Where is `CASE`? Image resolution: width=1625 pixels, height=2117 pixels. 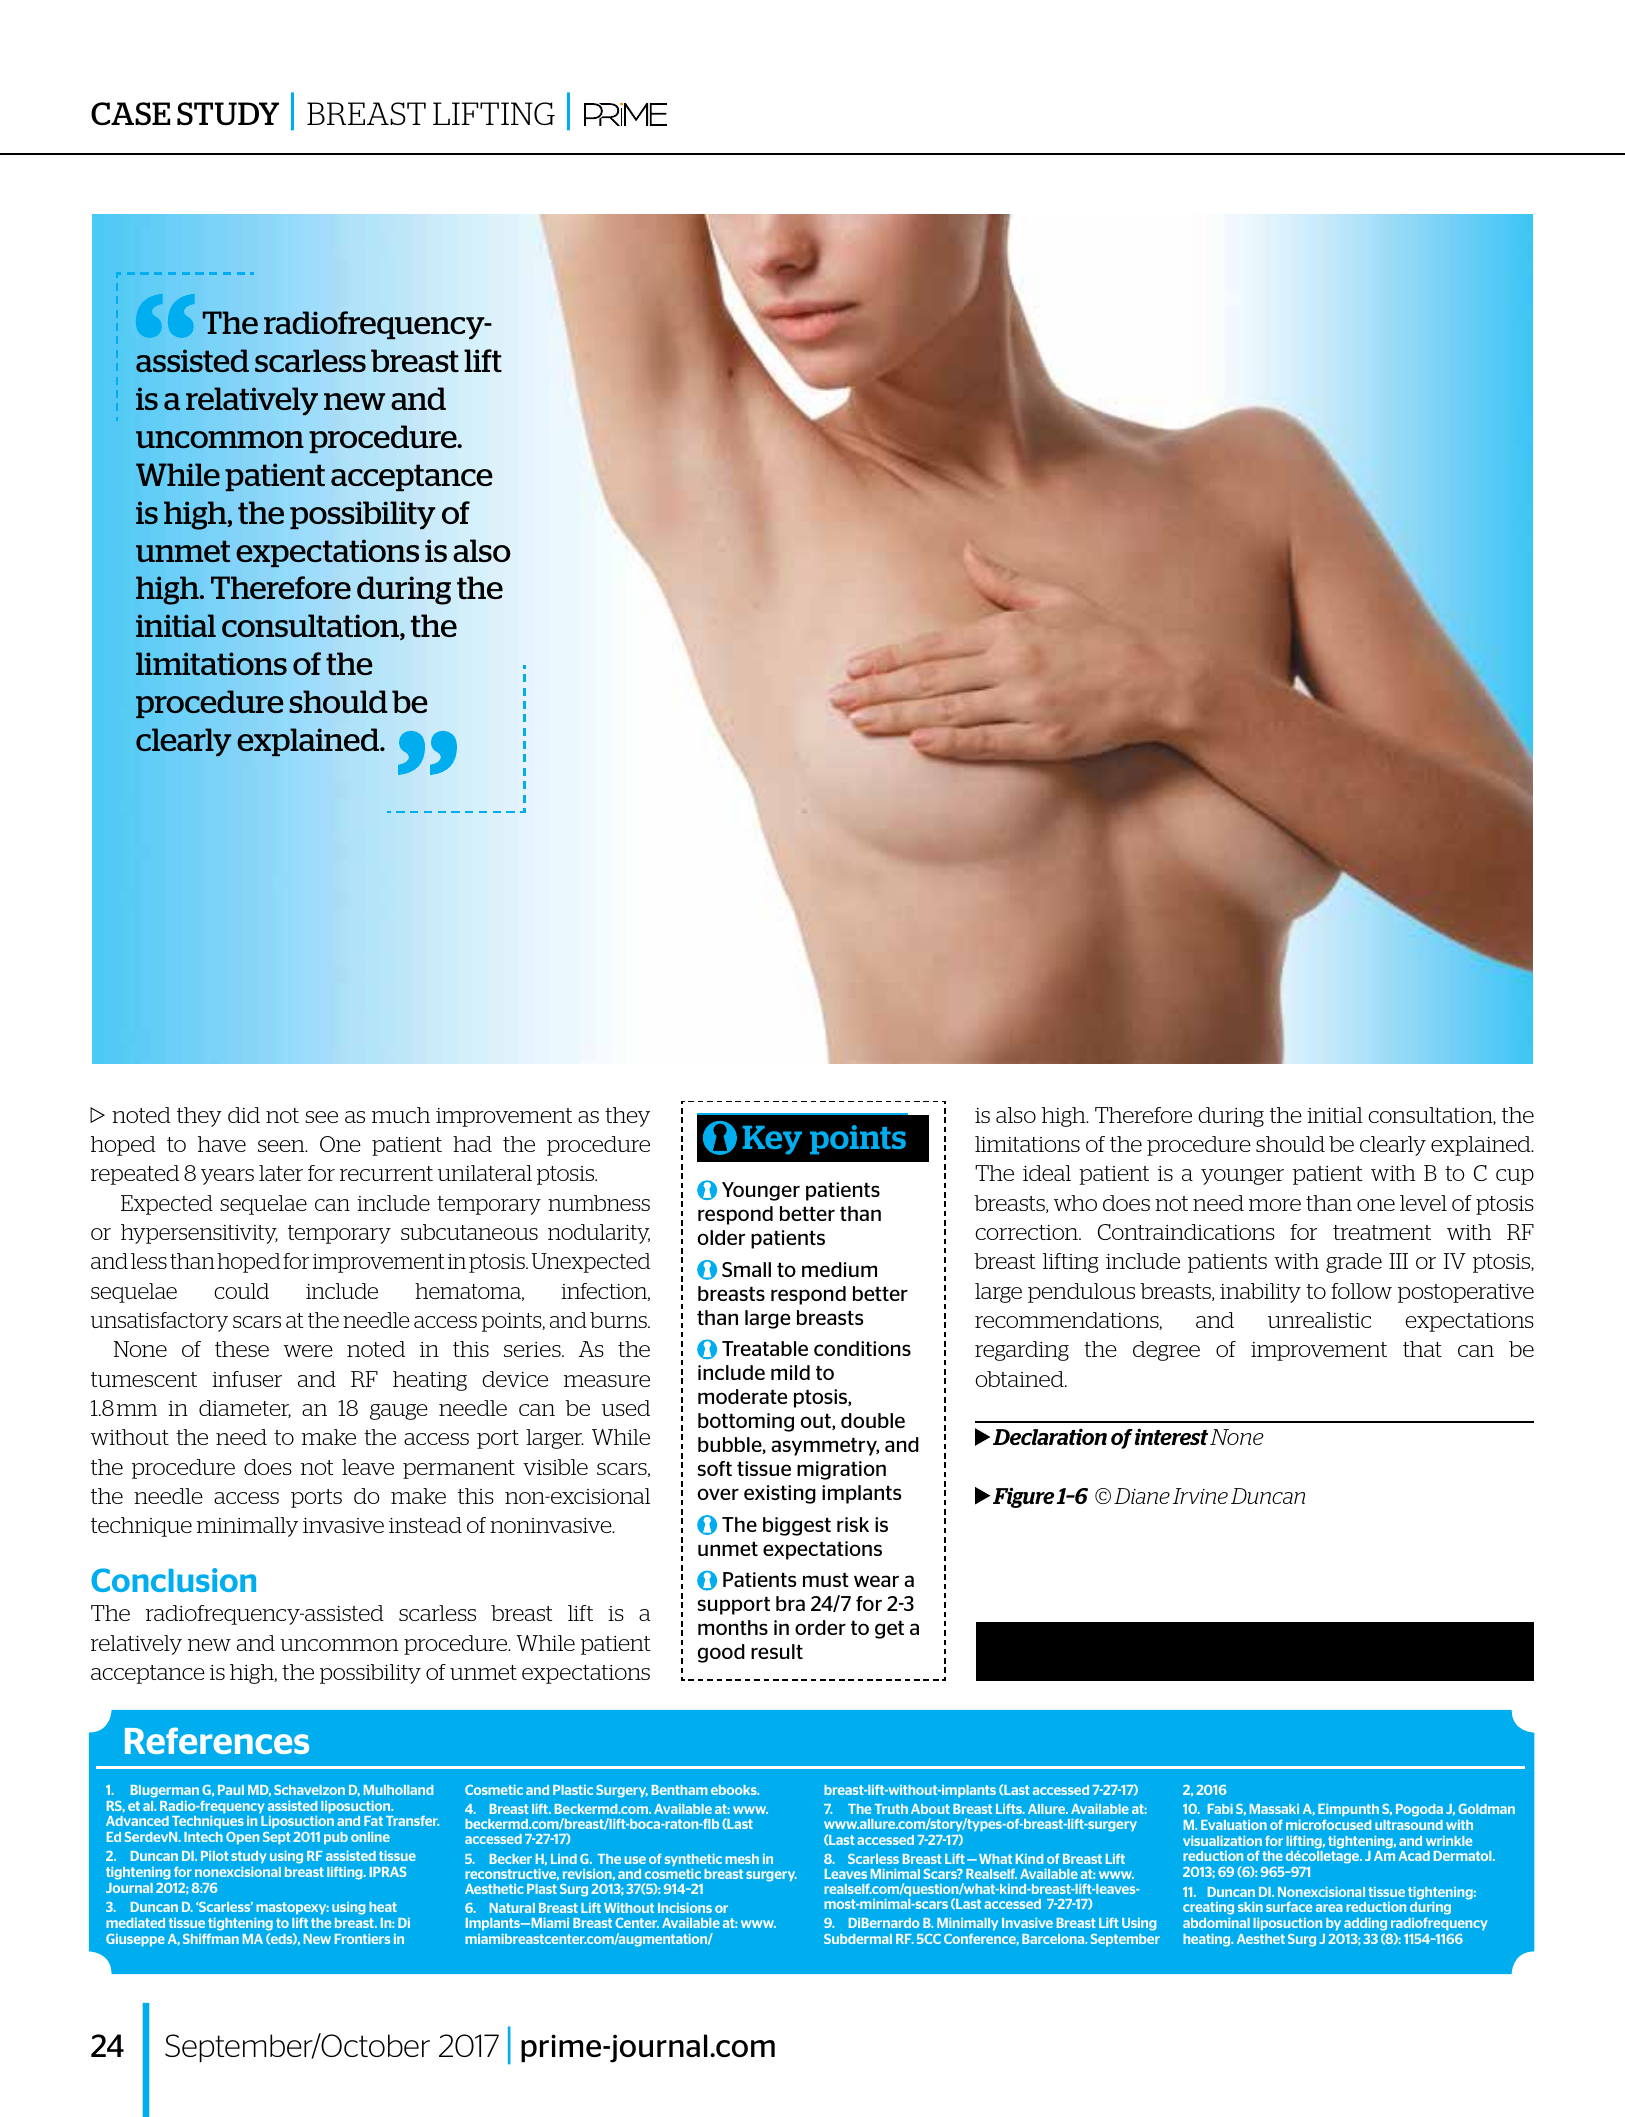 CASE is located at coordinates (130, 114).
